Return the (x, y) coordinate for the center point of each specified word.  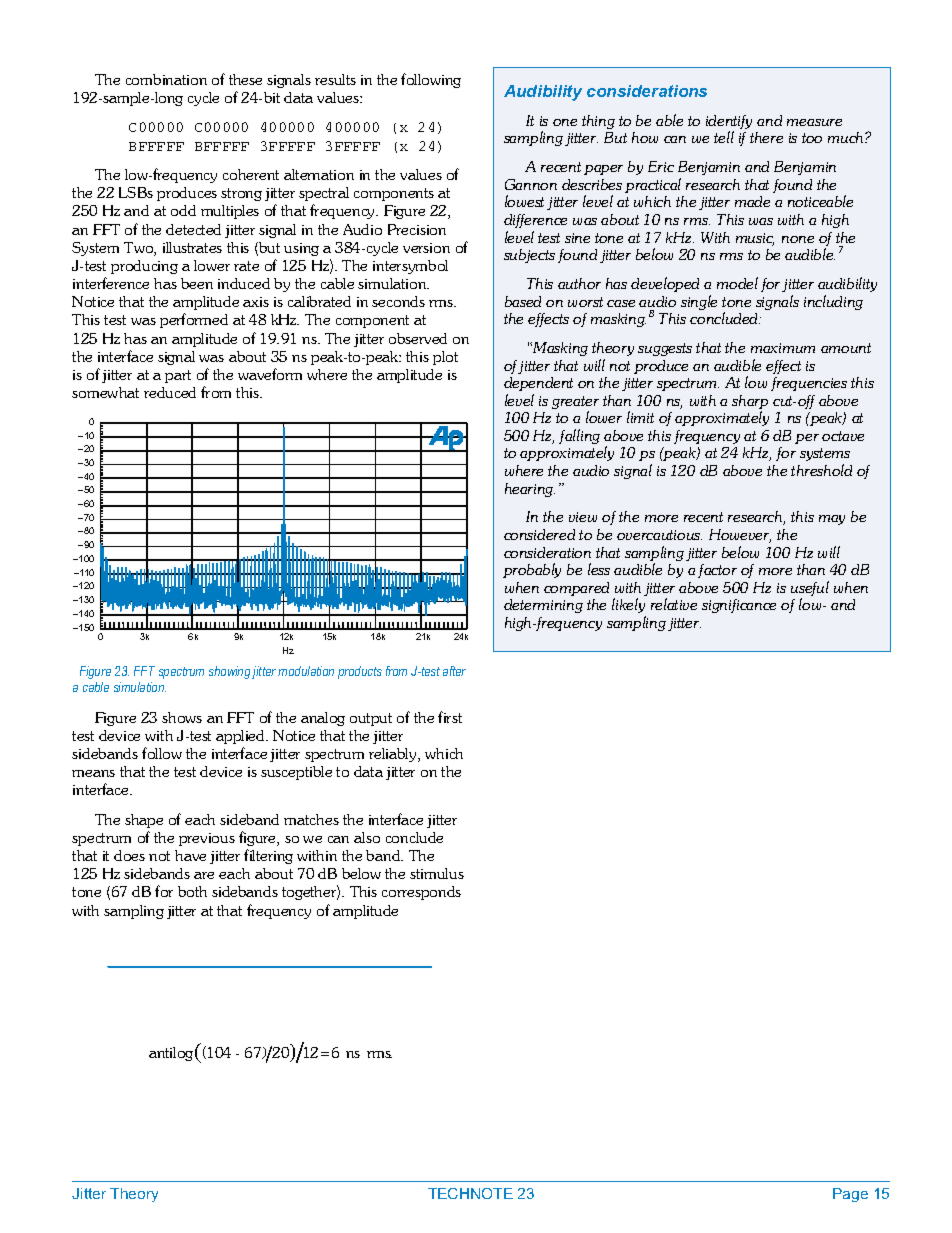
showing (229, 672)
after (454, 671)
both (192, 891)
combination (166, 79)
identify (729, 123)
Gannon (531, 184)
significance (739, 606)
